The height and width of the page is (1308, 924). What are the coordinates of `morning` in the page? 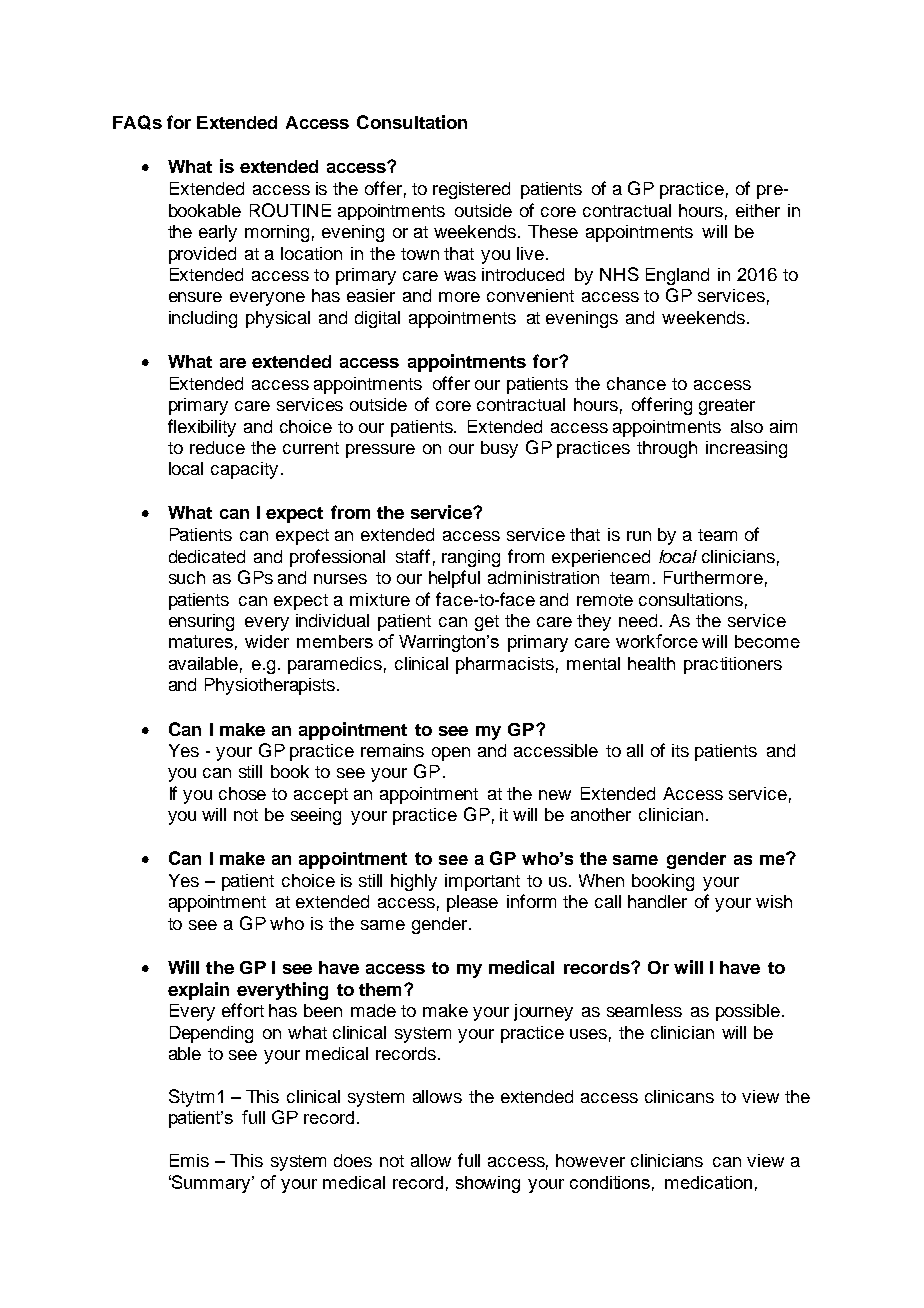 It's located at (277, 233).
